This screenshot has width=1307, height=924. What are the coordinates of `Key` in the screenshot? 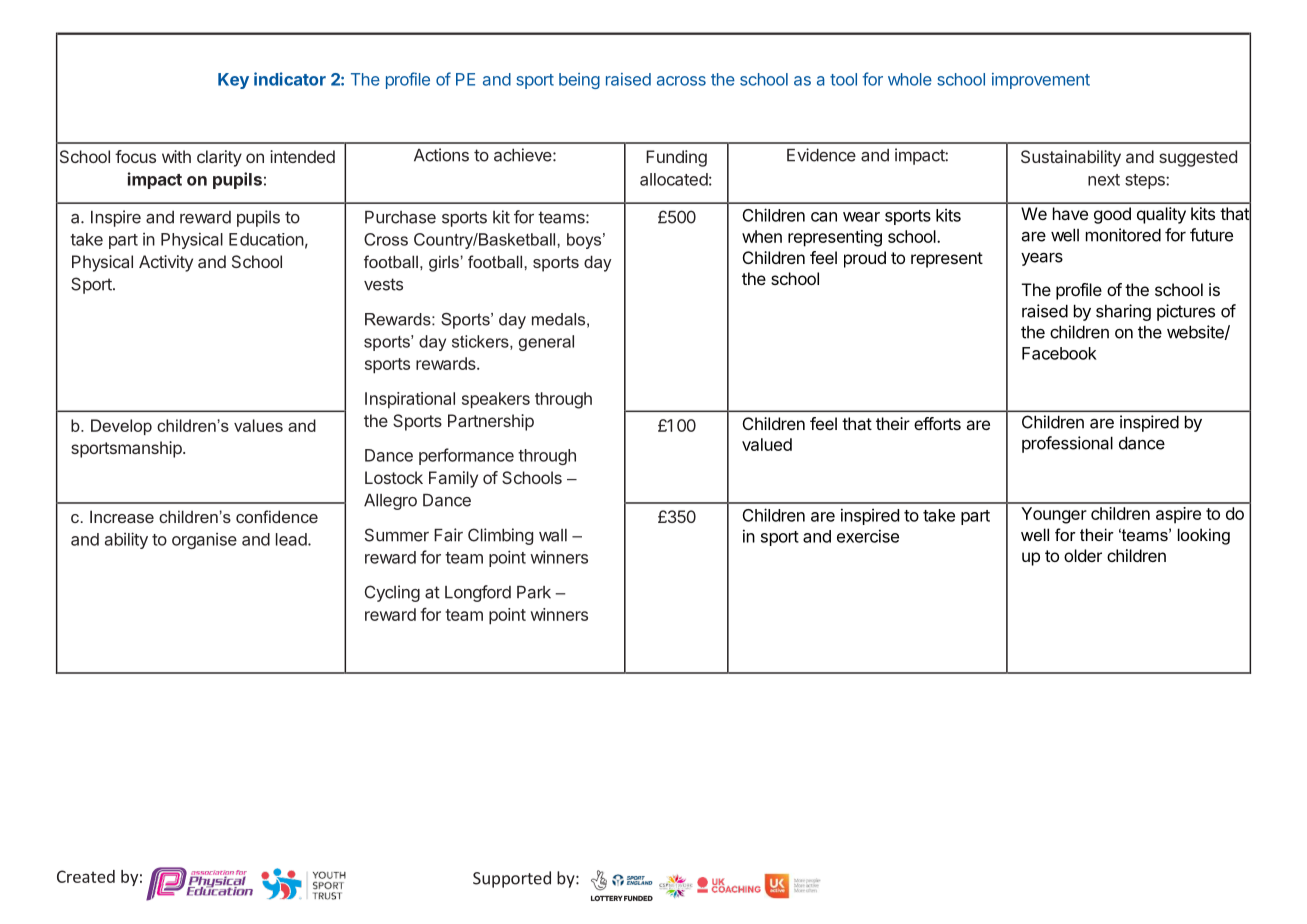 It's located at (233, 81).
